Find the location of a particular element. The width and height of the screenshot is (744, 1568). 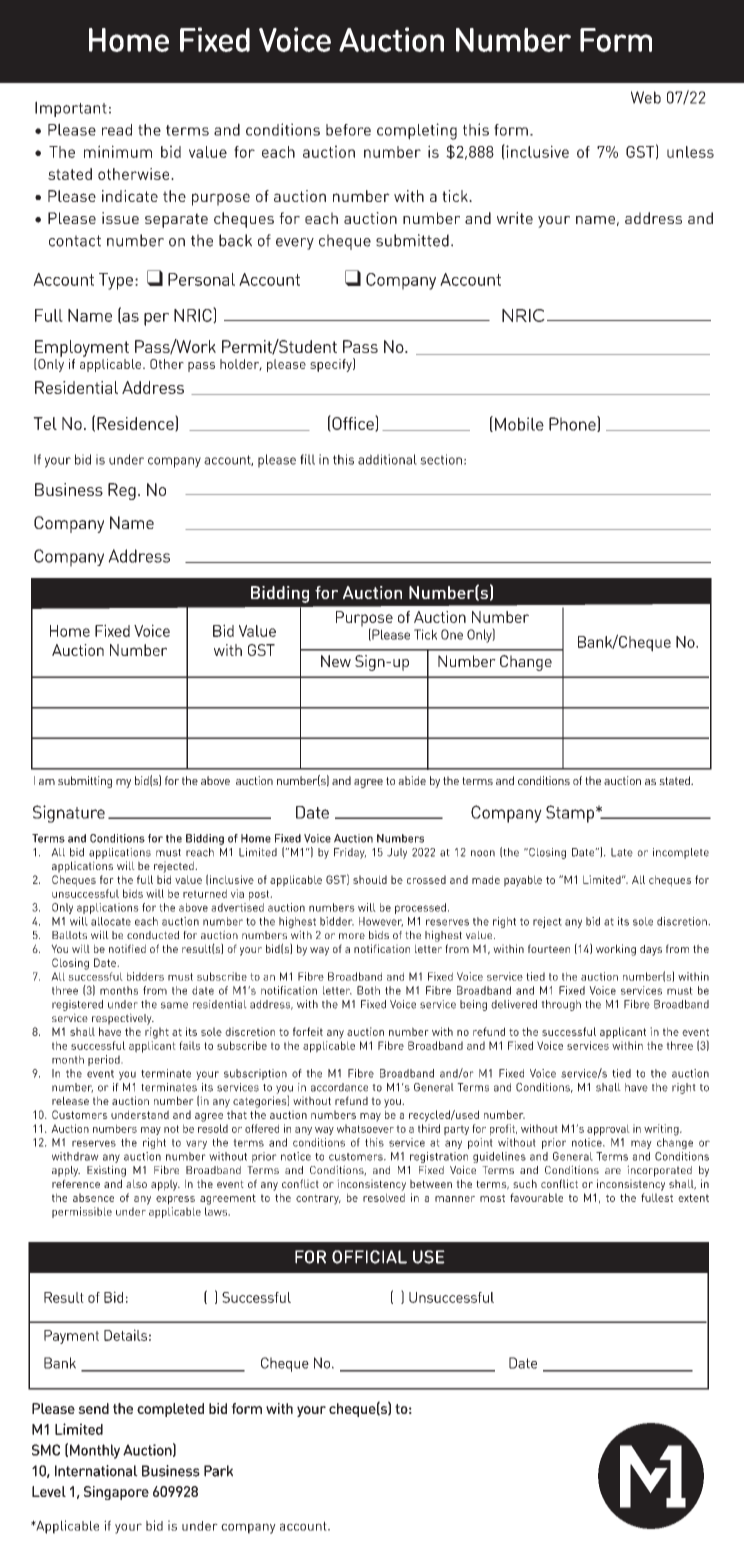

before is located at coordinates (348, 130).
